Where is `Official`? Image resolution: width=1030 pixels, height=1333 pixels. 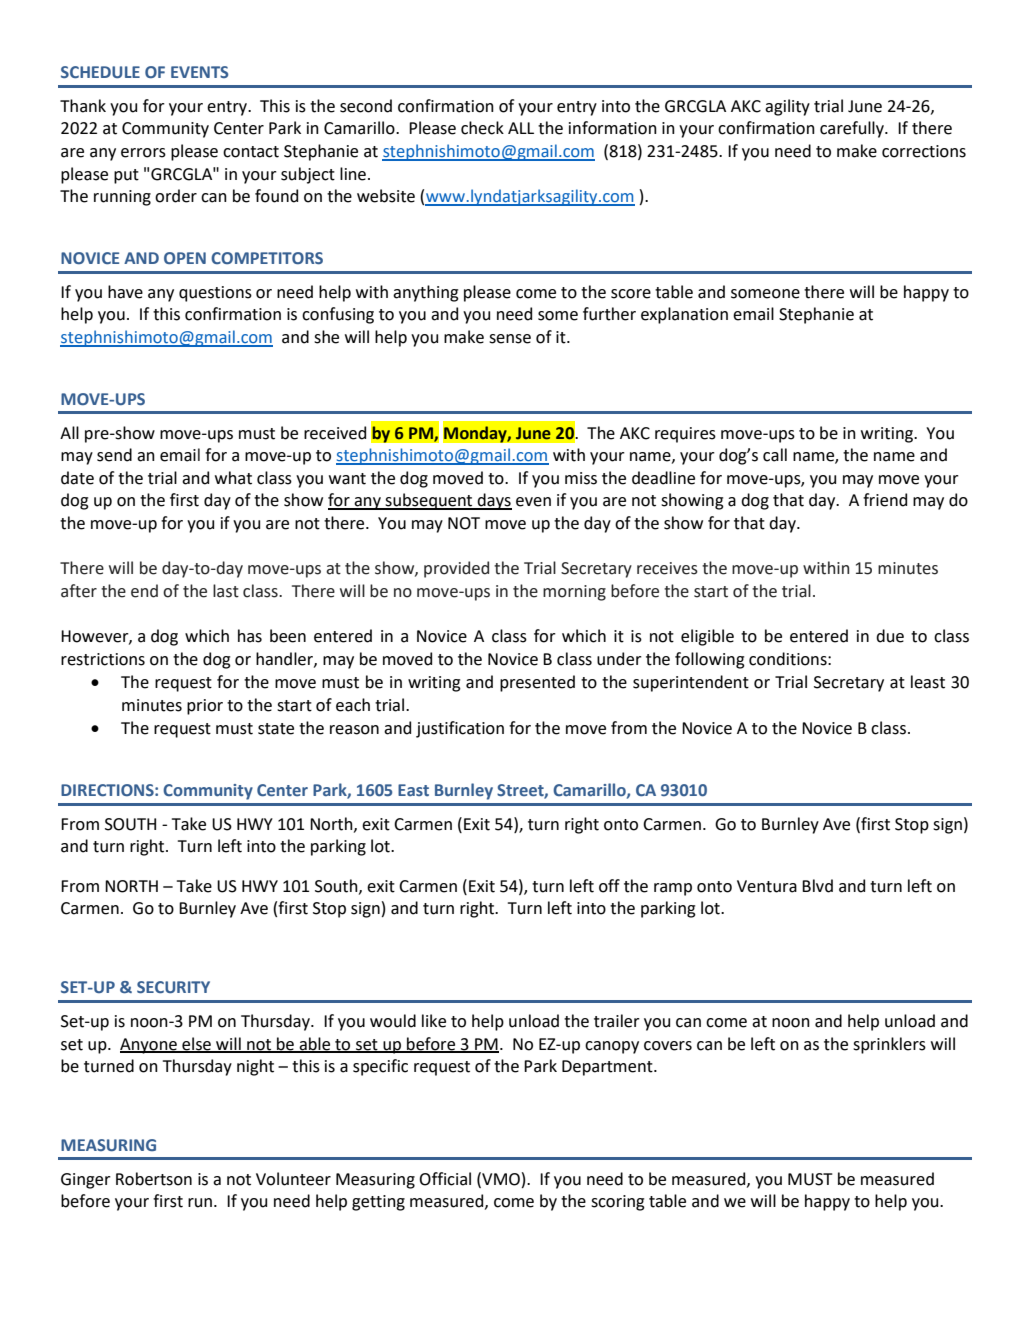 Official is located at coordinates (445, 1179).
